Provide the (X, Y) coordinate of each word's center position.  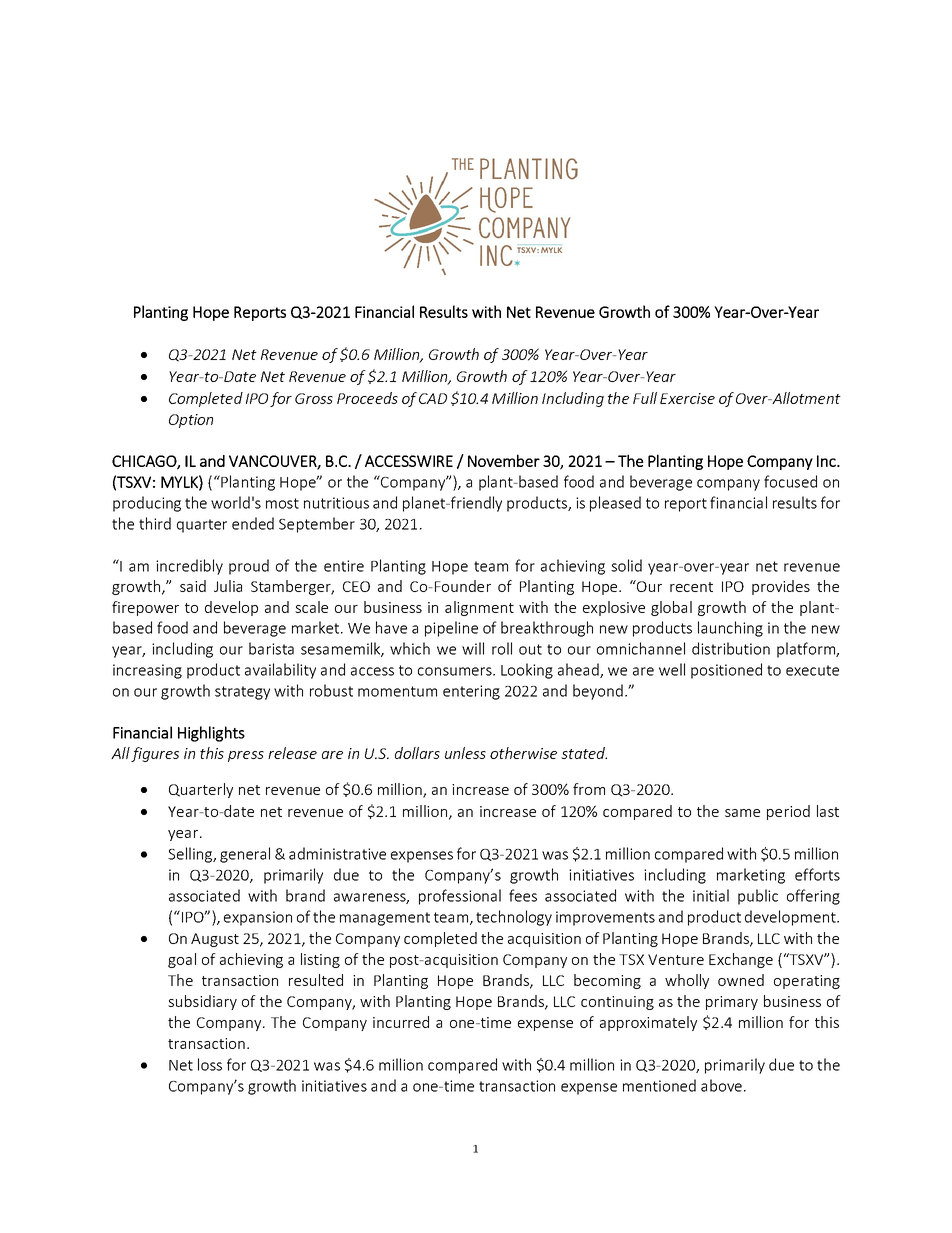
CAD (433, 398)
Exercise (687, 398)
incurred (401, 1022)
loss (210, 1064)
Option (191, 421)
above (721, 1085)
